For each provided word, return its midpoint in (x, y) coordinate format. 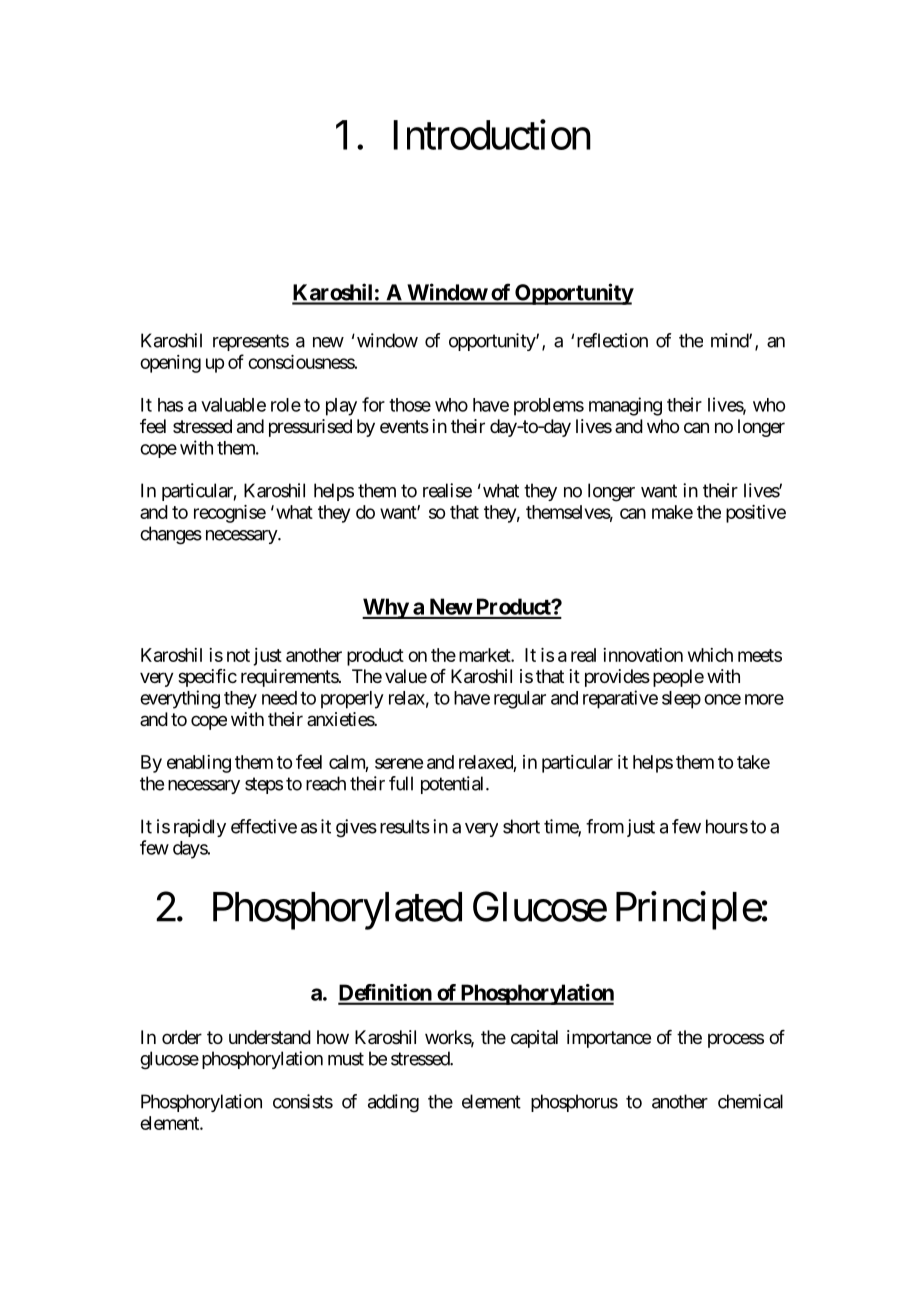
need (279, 698)
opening (170, 364)
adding (393, 1103)
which (710, 655)
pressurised (310, 428)
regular (520, 700)
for (373, 404)
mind (730, 340)
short (521, 826)
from (605, 826)
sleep (681, 700)
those (410, 405)
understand (270, 1037)
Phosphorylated (337, 911)
